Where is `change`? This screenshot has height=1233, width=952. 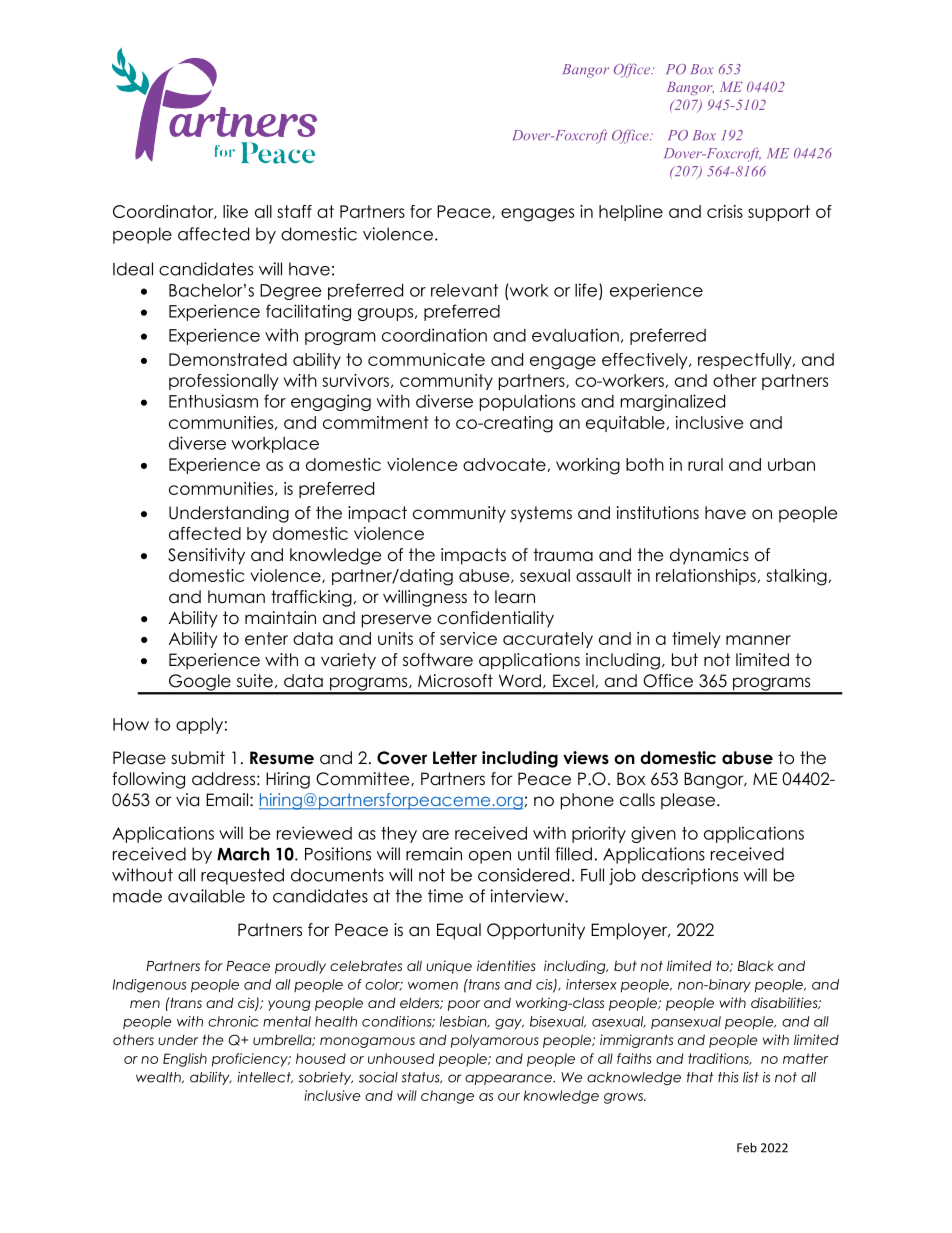
change is located at coordinates (447, 1097).
